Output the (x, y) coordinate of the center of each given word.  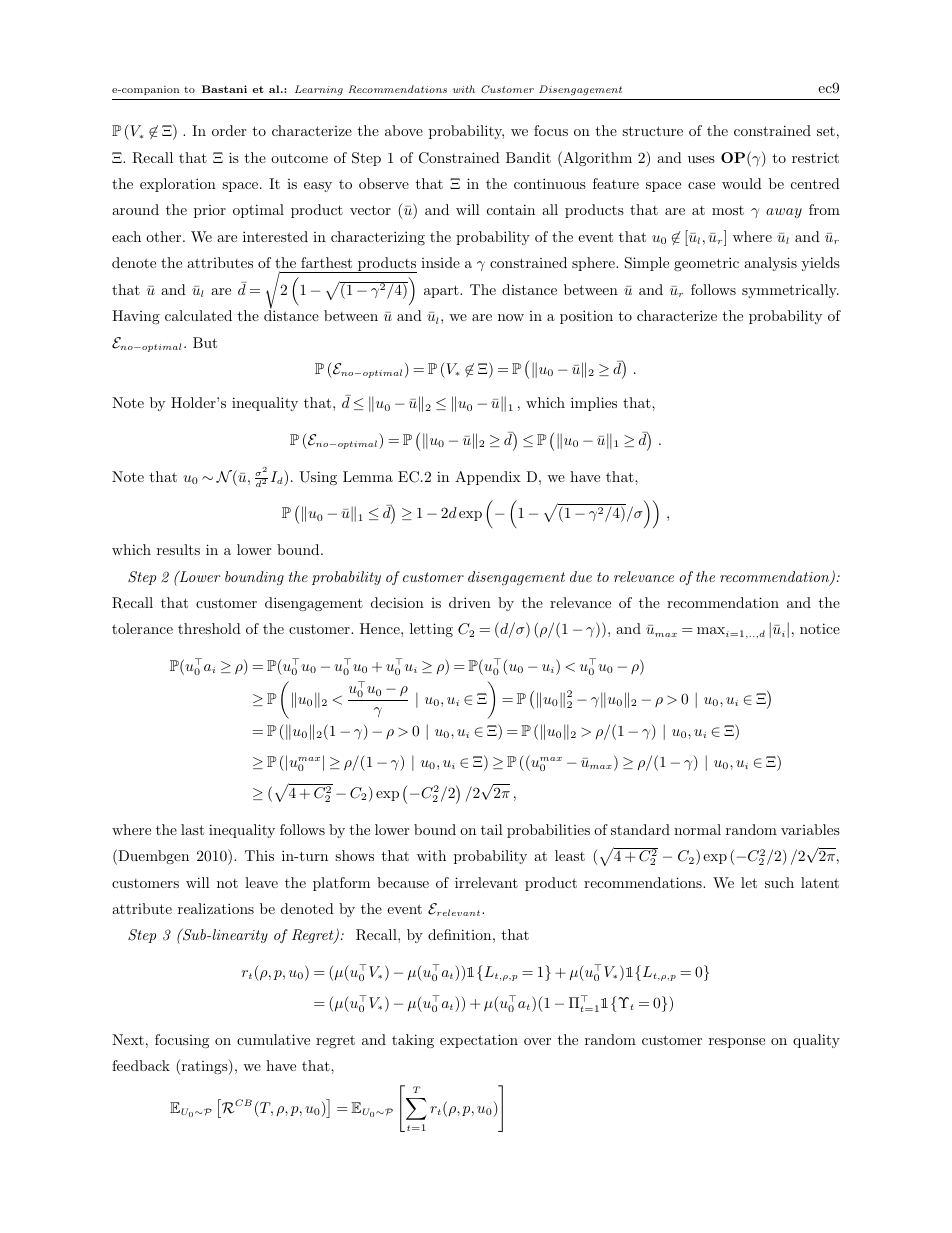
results (178, 549)
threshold (209, 628)
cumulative (273, 1039)
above (404, 130)
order (229, 130)
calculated (198, 315)
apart (442, 291)
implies (594, 404)
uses (701, 159)
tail (492, 829)
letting (431, 630)
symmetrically (790, 291)
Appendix (488, 478)
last (192, 829)
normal (697, 829)
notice (820, 628)
